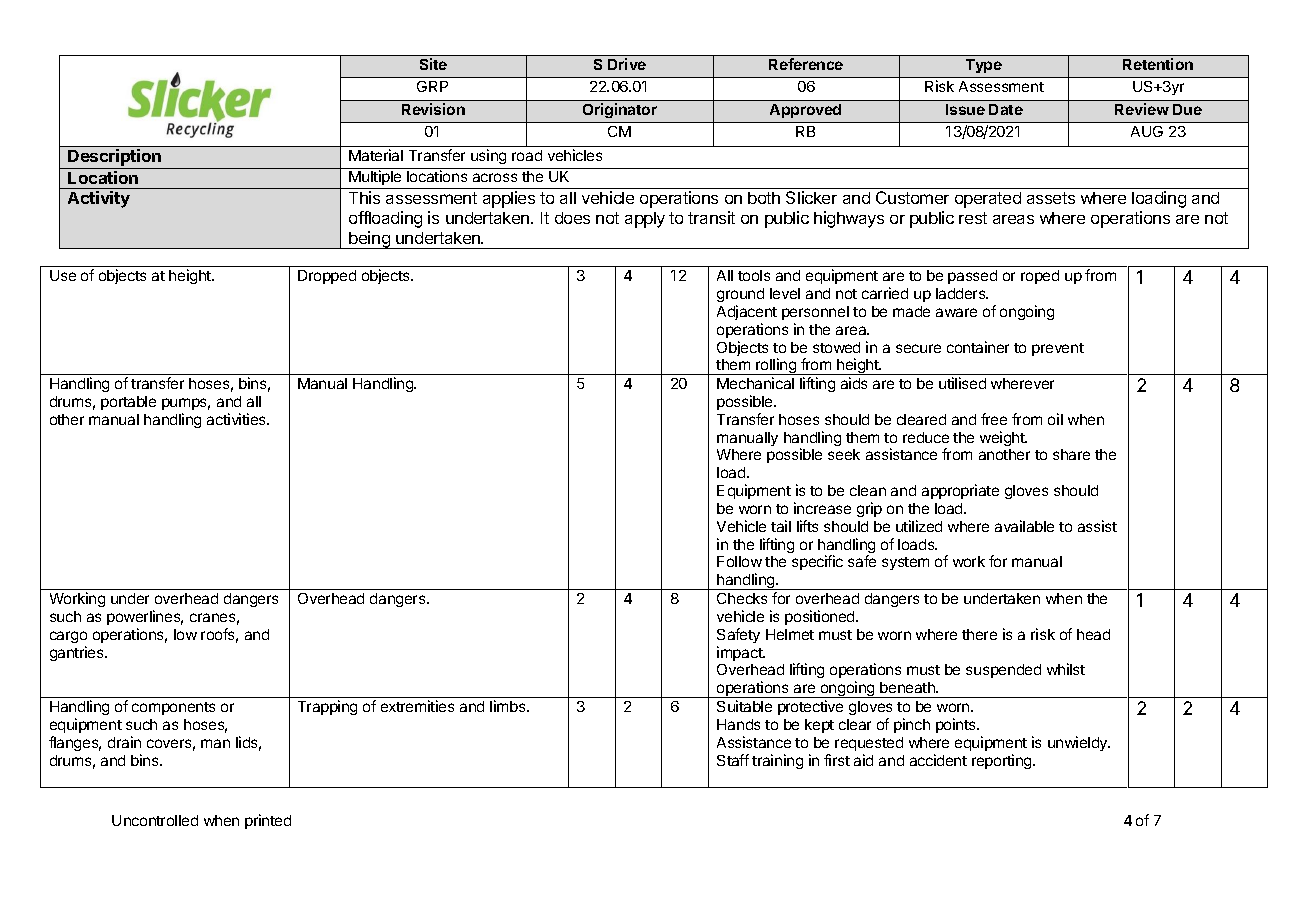 The width and height of the screenshot is (1308, 924). Describe the element at coordinates (327, 277) in the screenshot. I see `Dropped` at that location.
